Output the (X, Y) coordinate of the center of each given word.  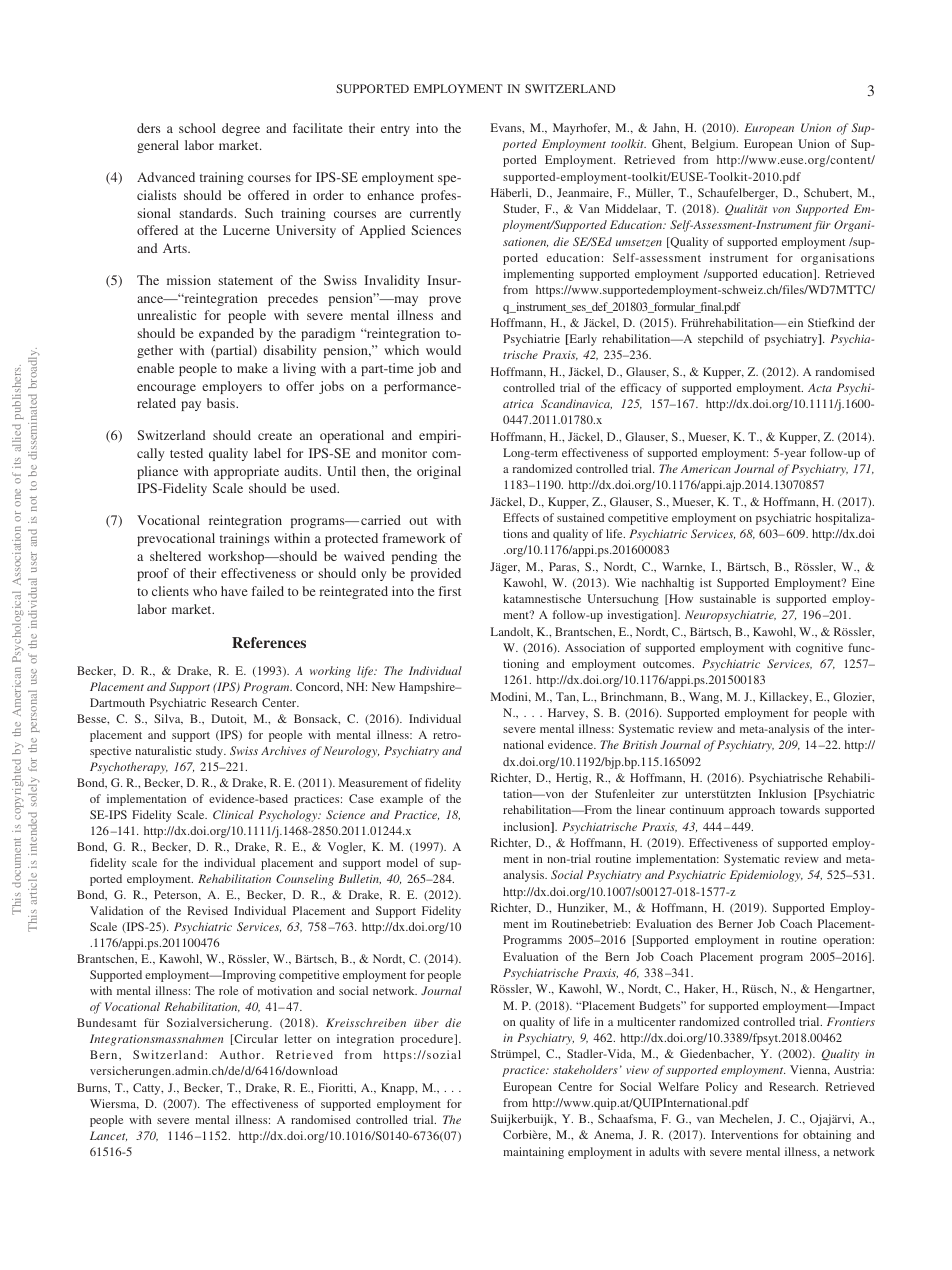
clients (170, 591)
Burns (93, 1088)
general (158, 146)
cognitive (819, 649)
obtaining (827, 1136)
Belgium (715, 145)
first (450, 591)
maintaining (533, 1153)
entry (395, 130)
